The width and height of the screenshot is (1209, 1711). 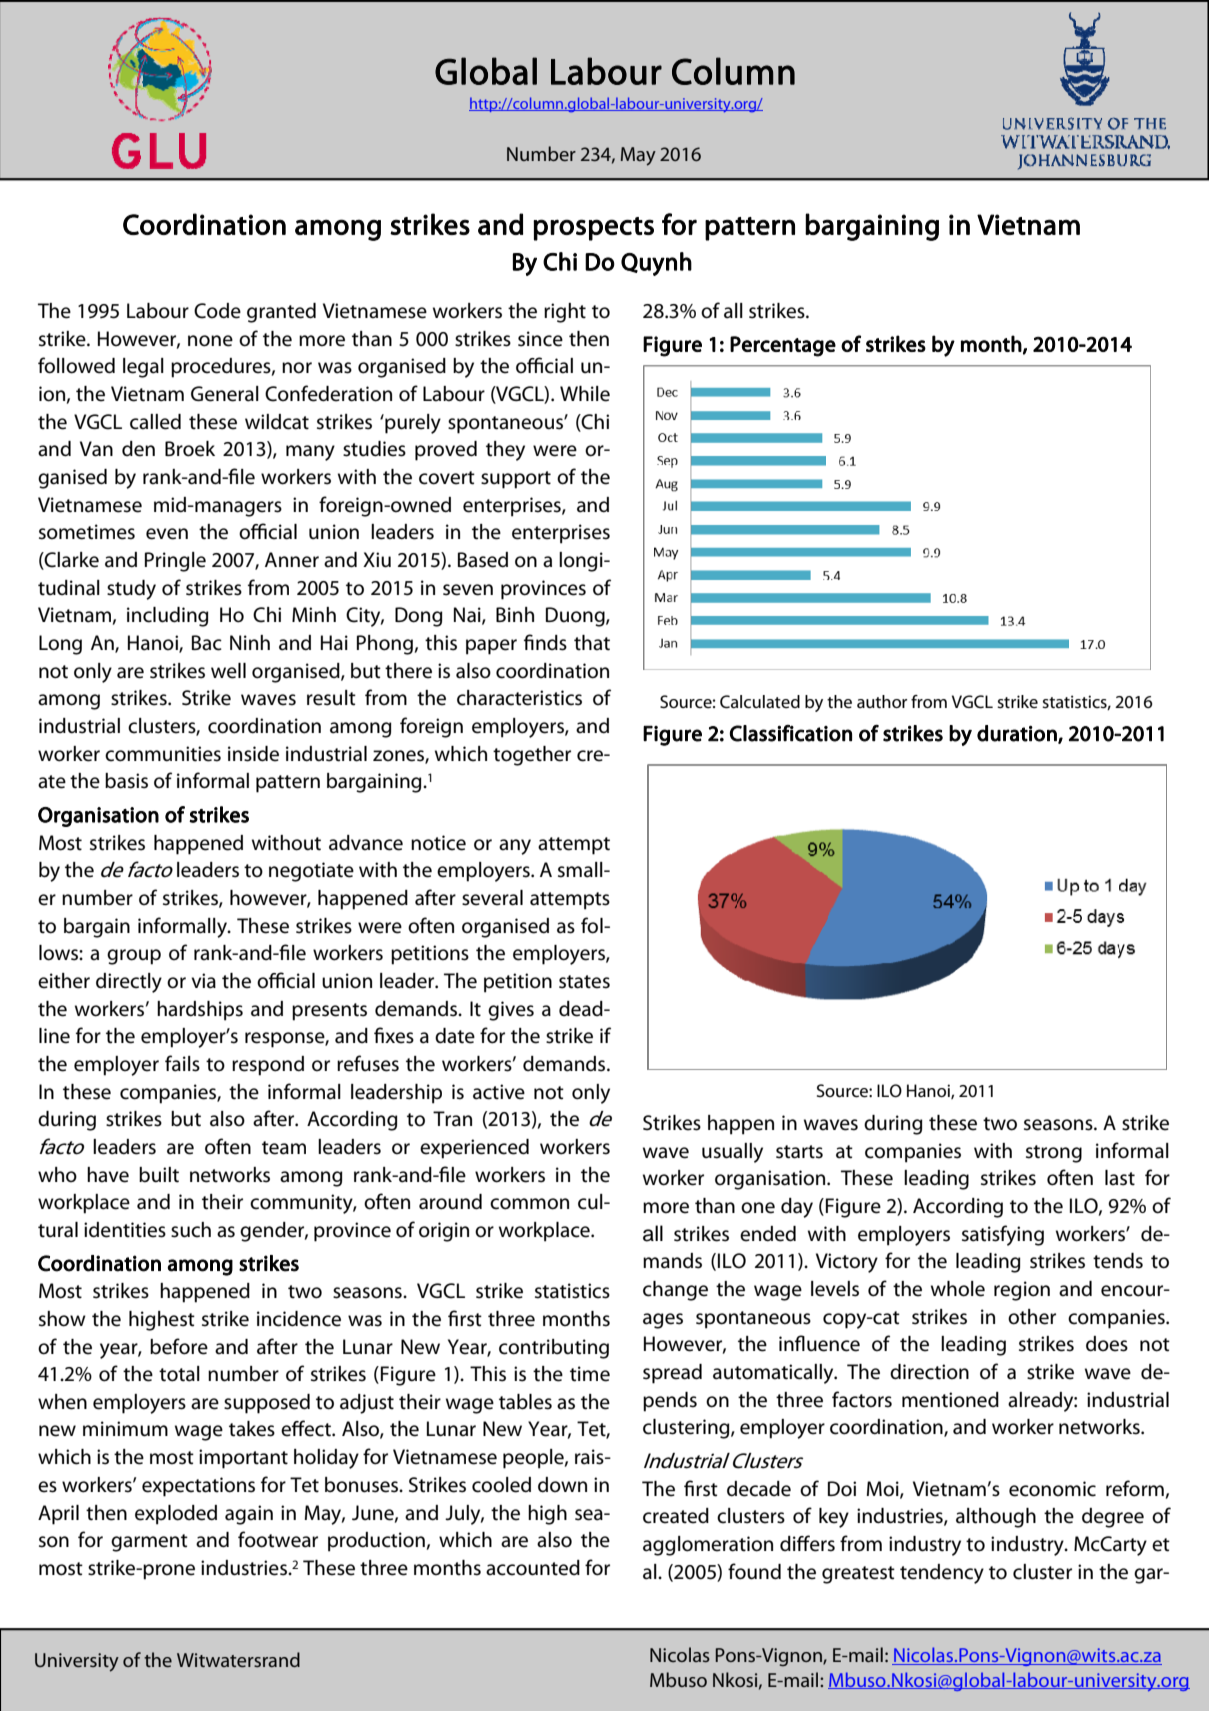 I want to click on change, so click(x=675, y=1291).
